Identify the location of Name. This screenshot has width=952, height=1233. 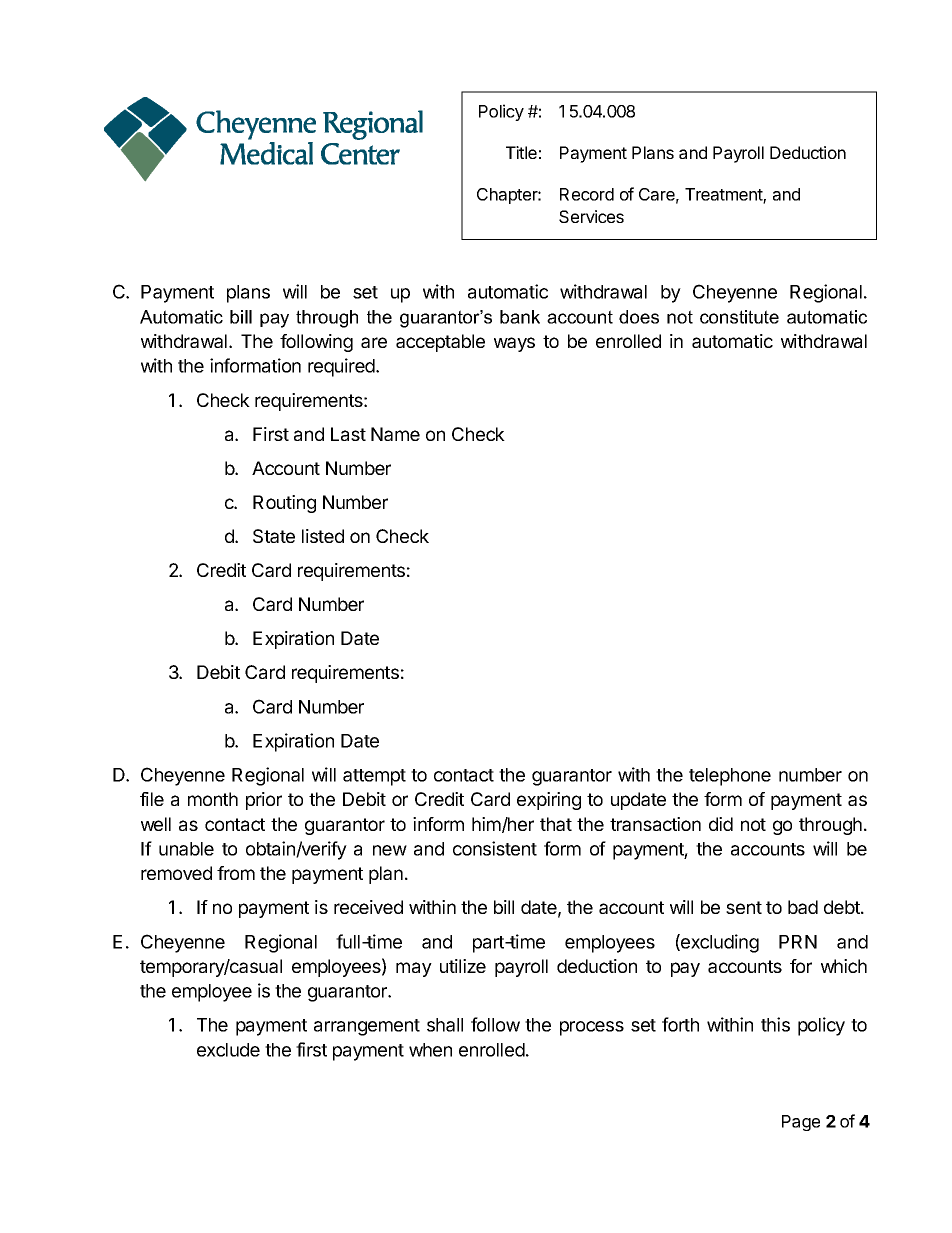
(395, 434).
